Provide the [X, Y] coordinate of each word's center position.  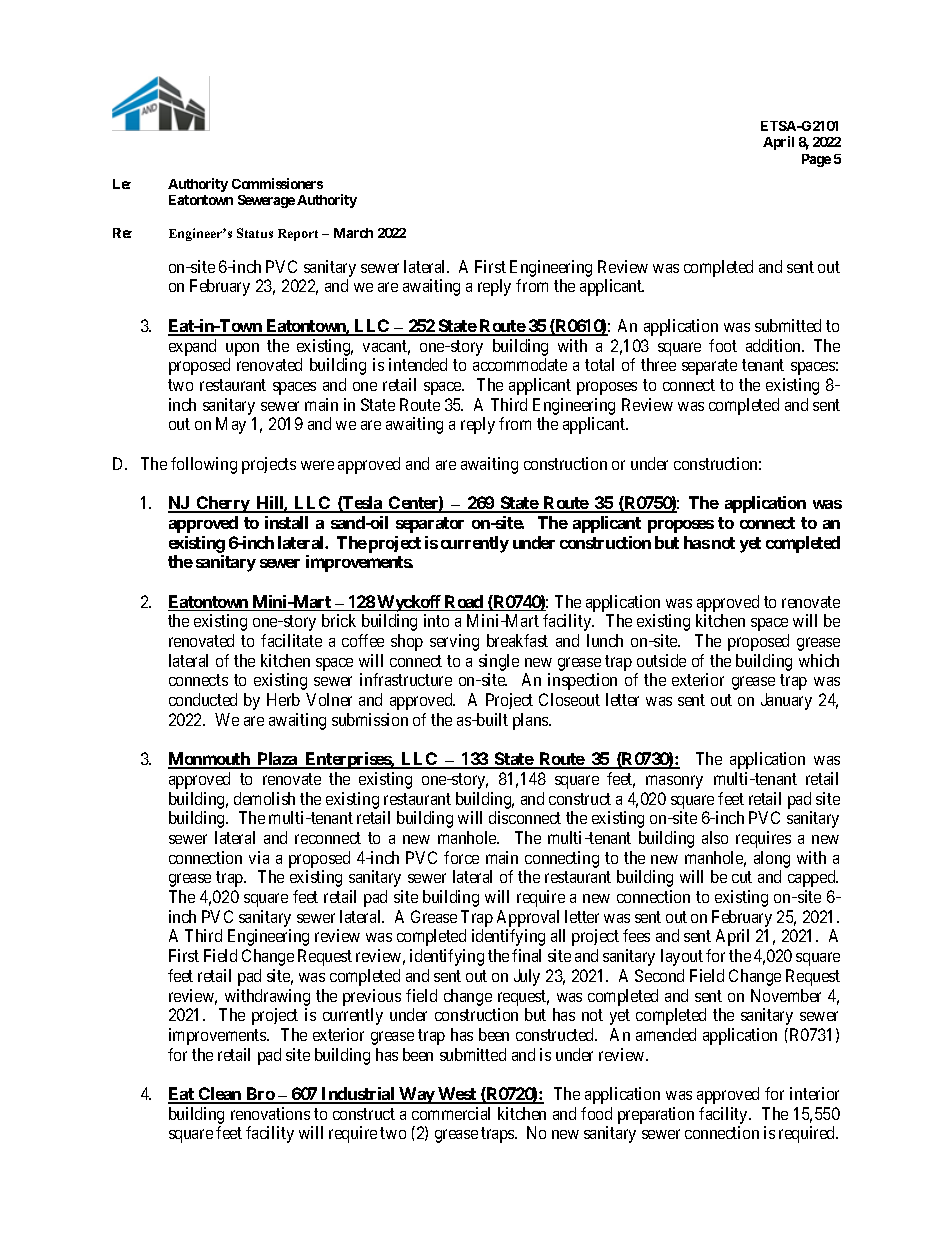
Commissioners [277, 183]
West [457, 1095]
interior [814, 1093]
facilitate [291, 640]
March [353, 233]
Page [816, 160]
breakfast [517, 640]
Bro [260, 1095]
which [819, 660]
